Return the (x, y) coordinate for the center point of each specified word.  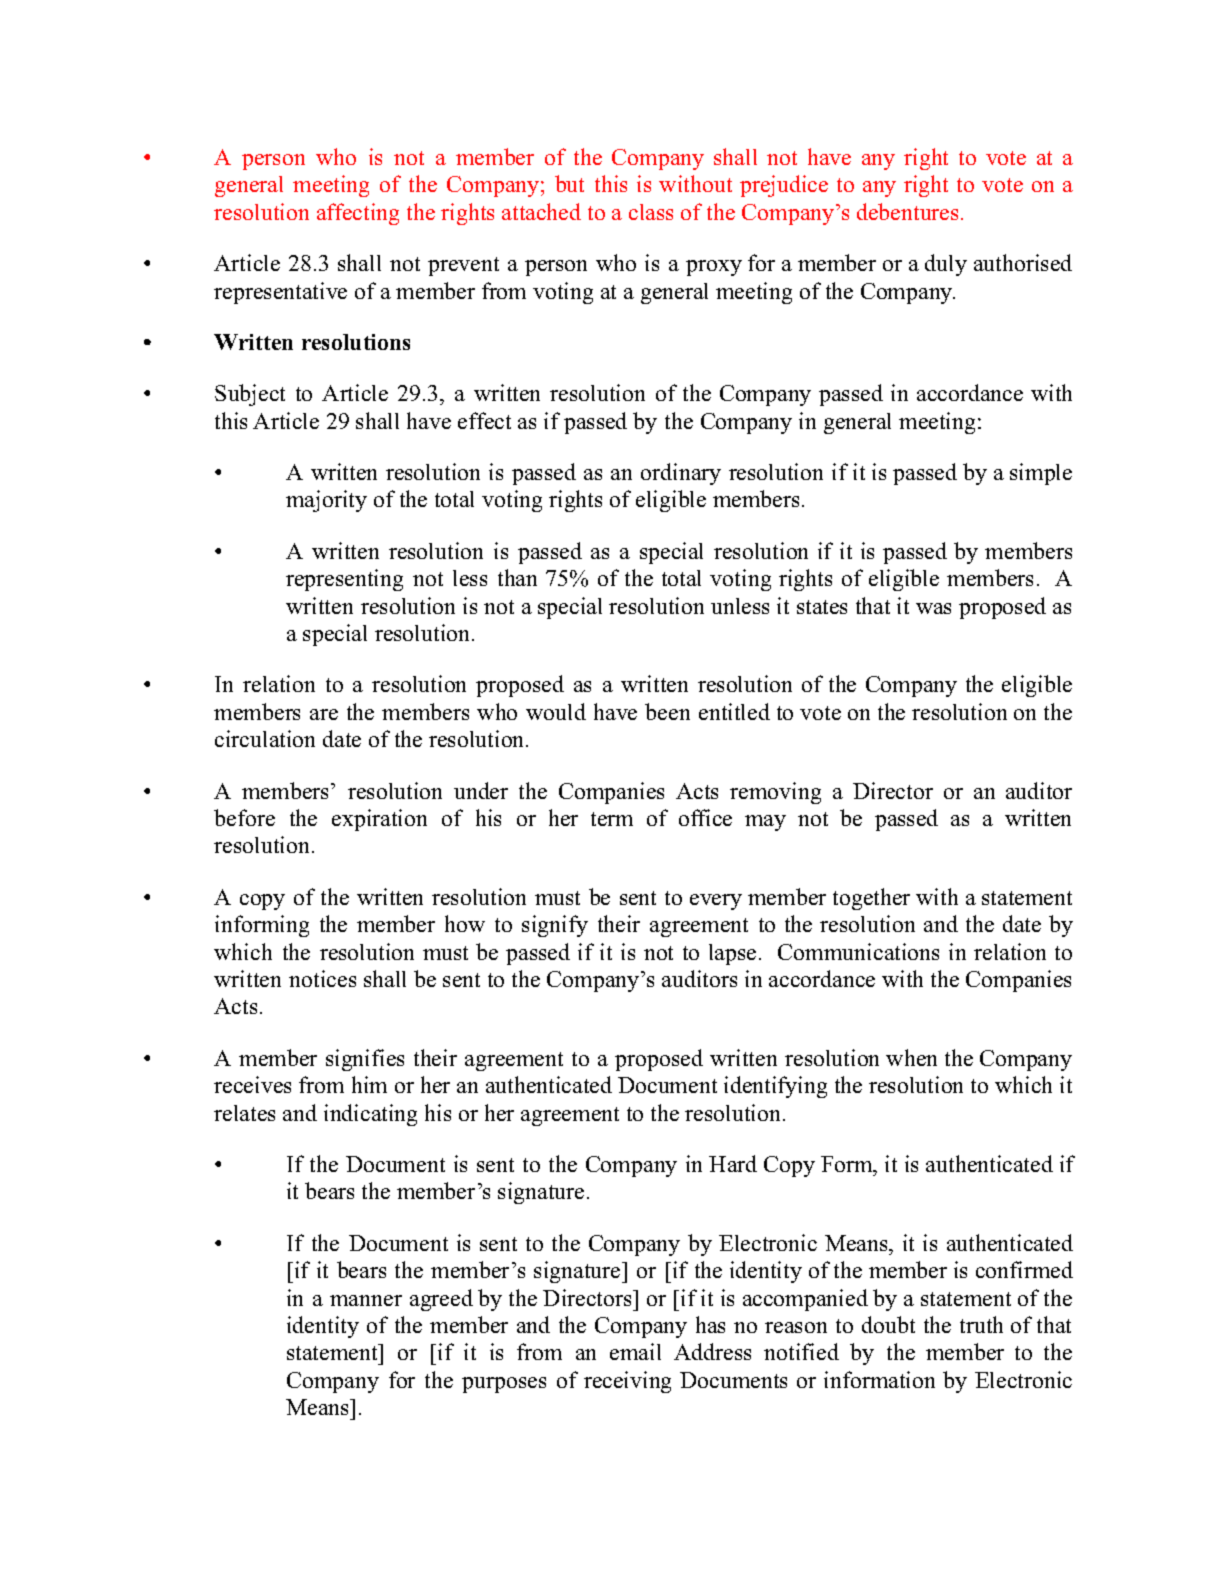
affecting (358, 214)
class (651, 212)
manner (366, 1300)
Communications (858, 951)
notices (322, 978)
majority (326, 501)
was (933, 608)
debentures (907, 211)
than (517, 577)
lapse (732, 954)
